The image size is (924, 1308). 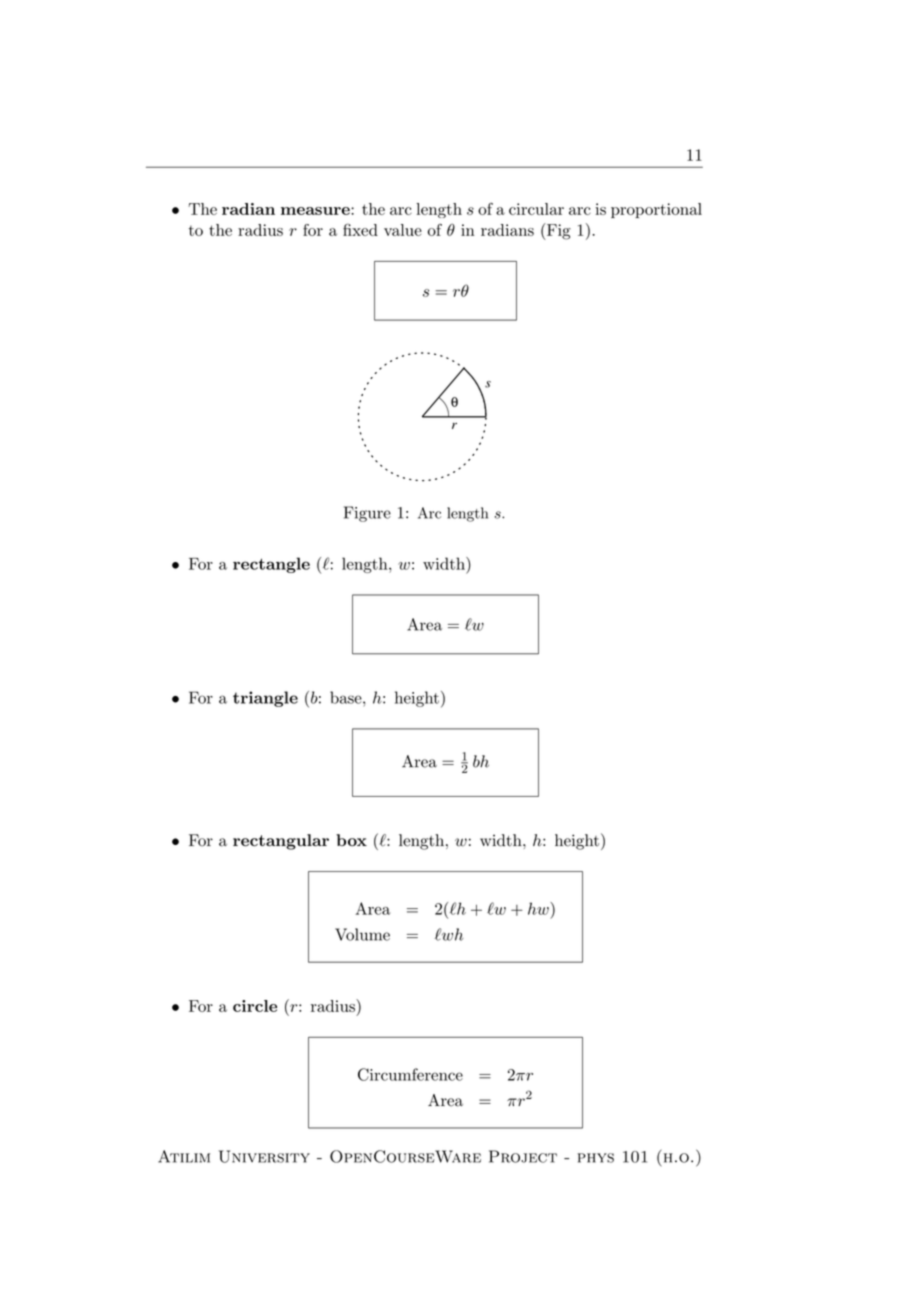 What do you see at coordinates (403, 230) in the screenshot?
I see `value` at bounding box center [403, 230].
